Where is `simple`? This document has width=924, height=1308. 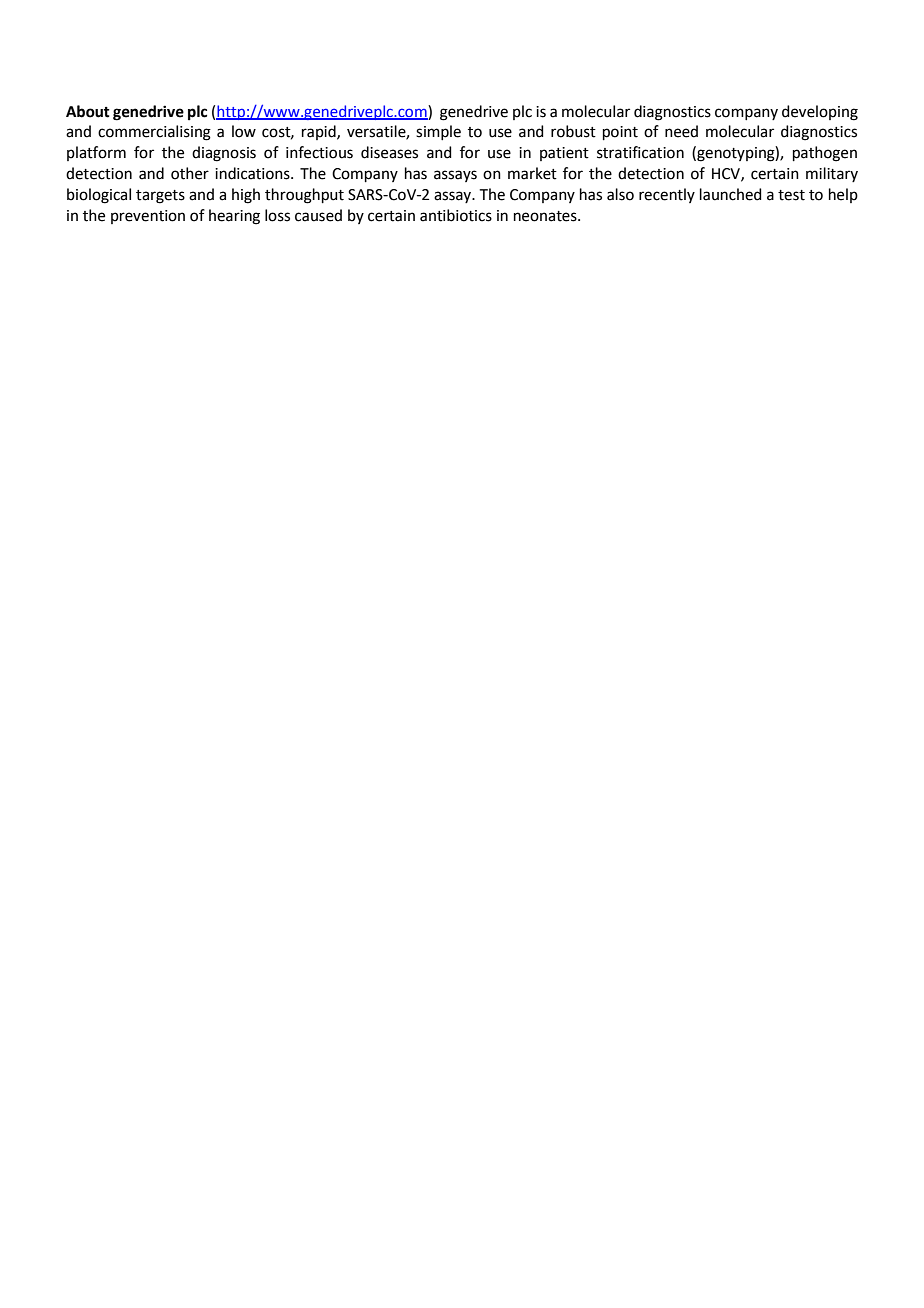
simple is located at coordinates (438, 132).
